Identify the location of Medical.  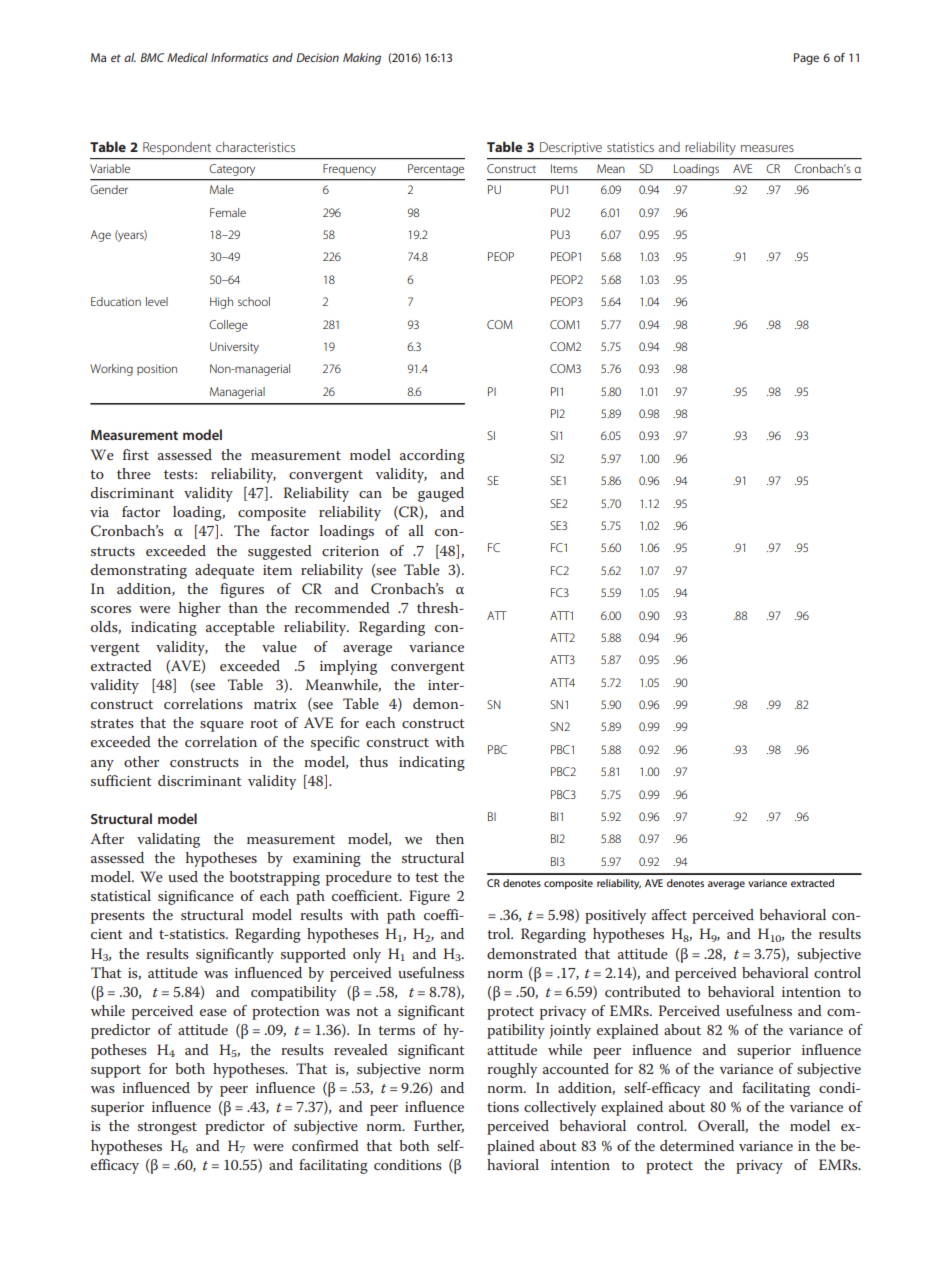
(187, 57).
